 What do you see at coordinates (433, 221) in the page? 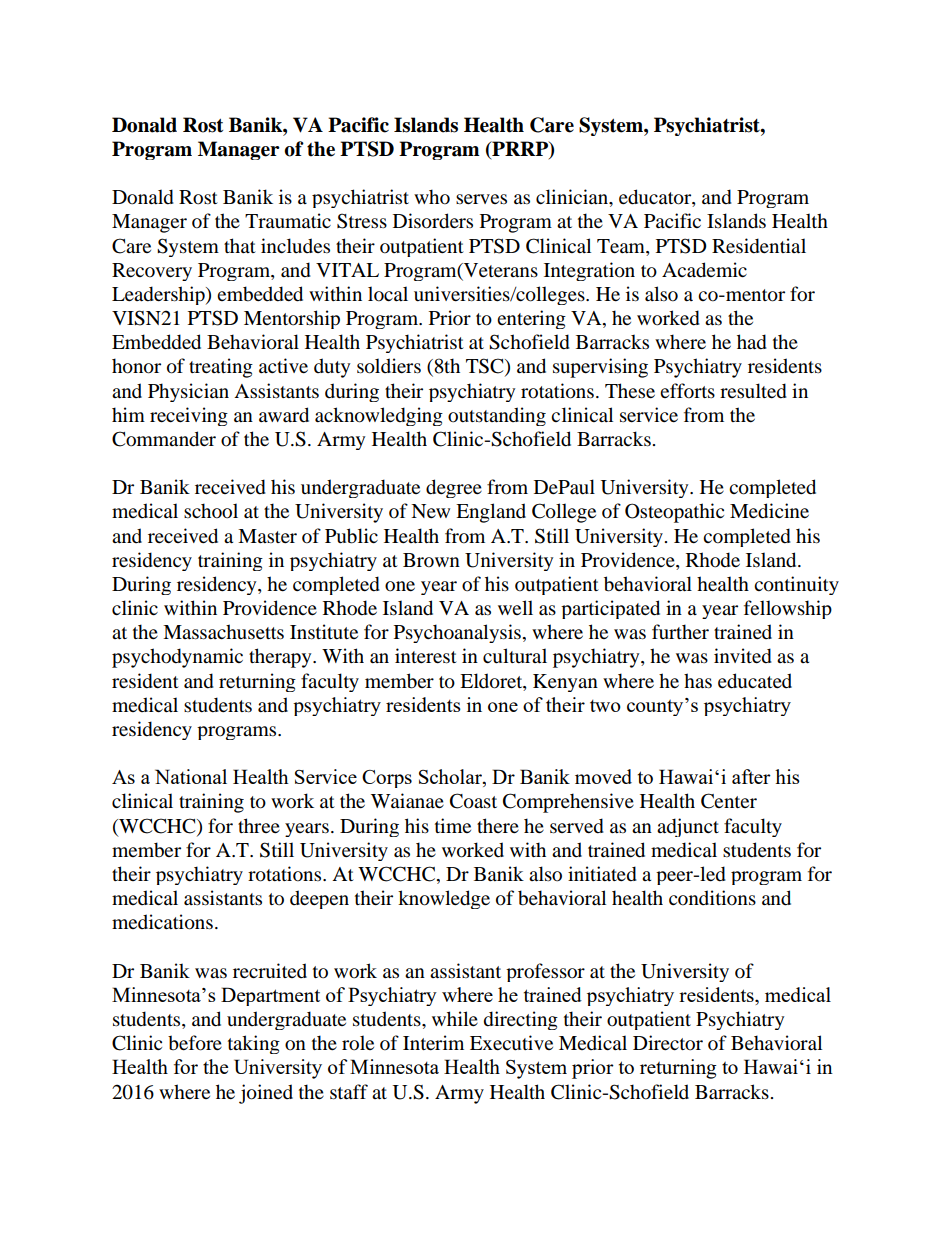
I see `Disorders` at bounding box center [433, 221].
